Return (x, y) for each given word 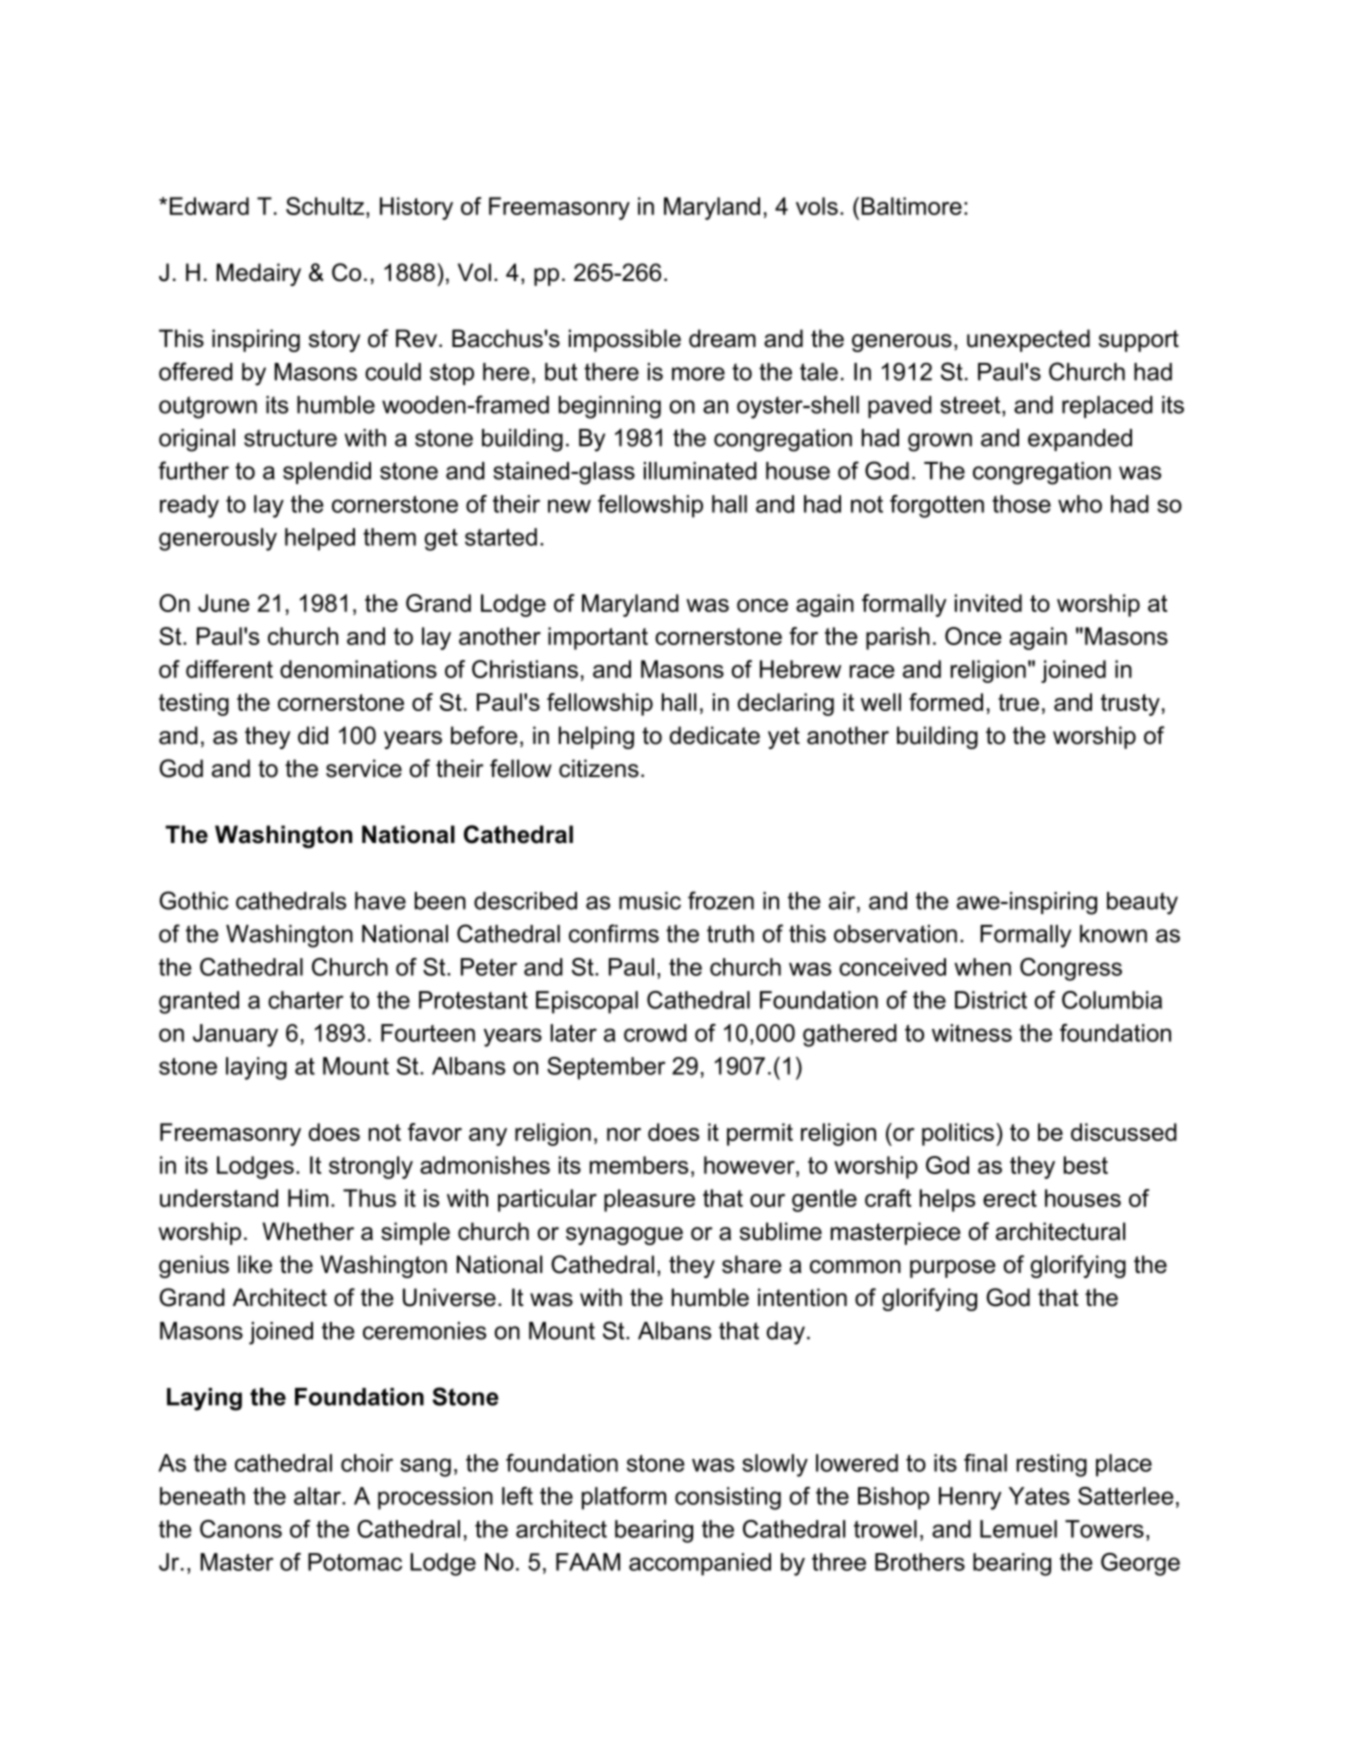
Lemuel (1018, 1529)
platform (624, 1498)
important (598, 638)
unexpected (1028, 340)
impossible (625, 340)
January (235, 1035)
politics (959, 1134)
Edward (209, 206)
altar (318, 1496)
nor (624, 1134)
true (1018, 702)
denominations (358, 669)
